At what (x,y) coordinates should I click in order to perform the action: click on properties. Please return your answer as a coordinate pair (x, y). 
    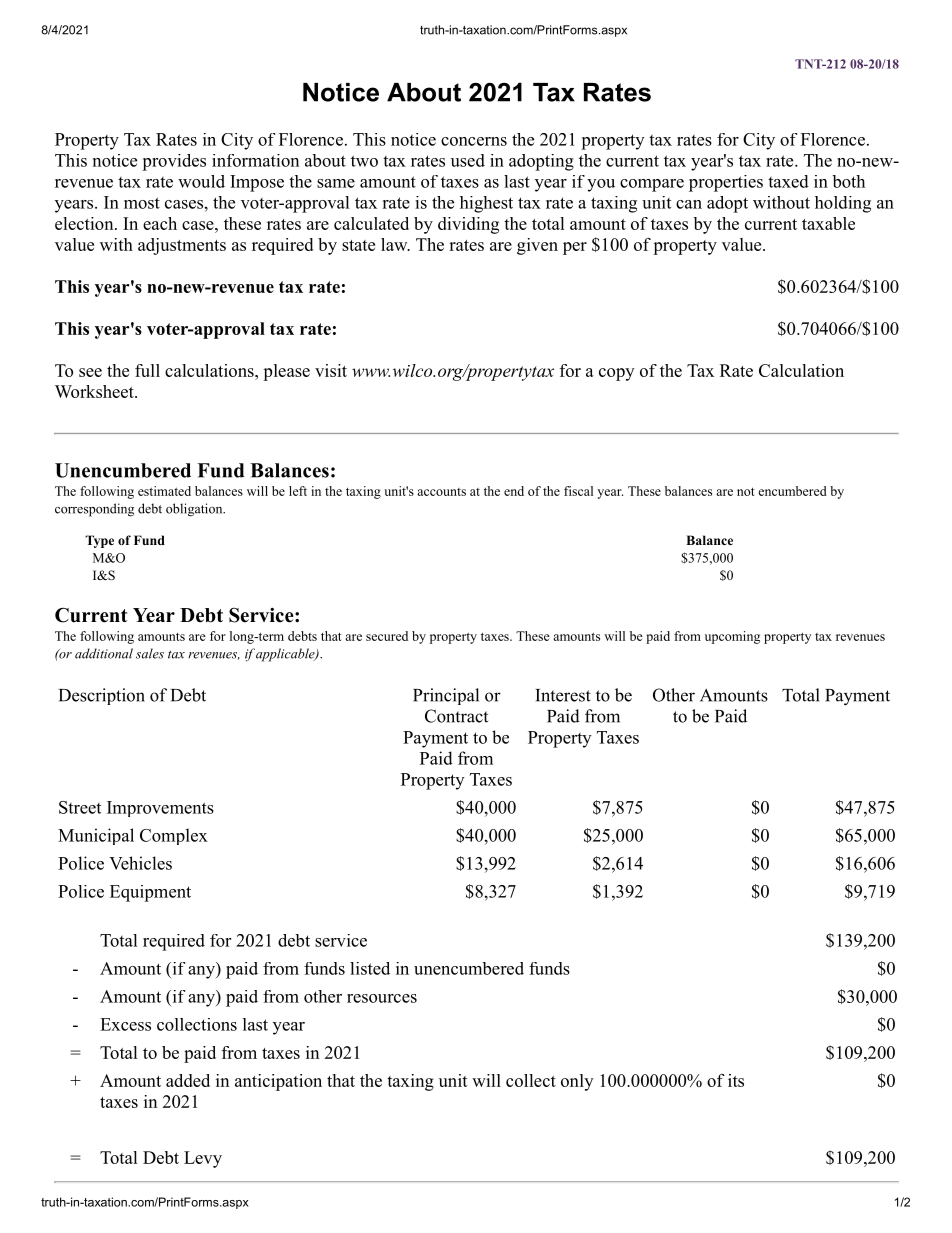
    Looking at the image, I should click on (726, 183).
